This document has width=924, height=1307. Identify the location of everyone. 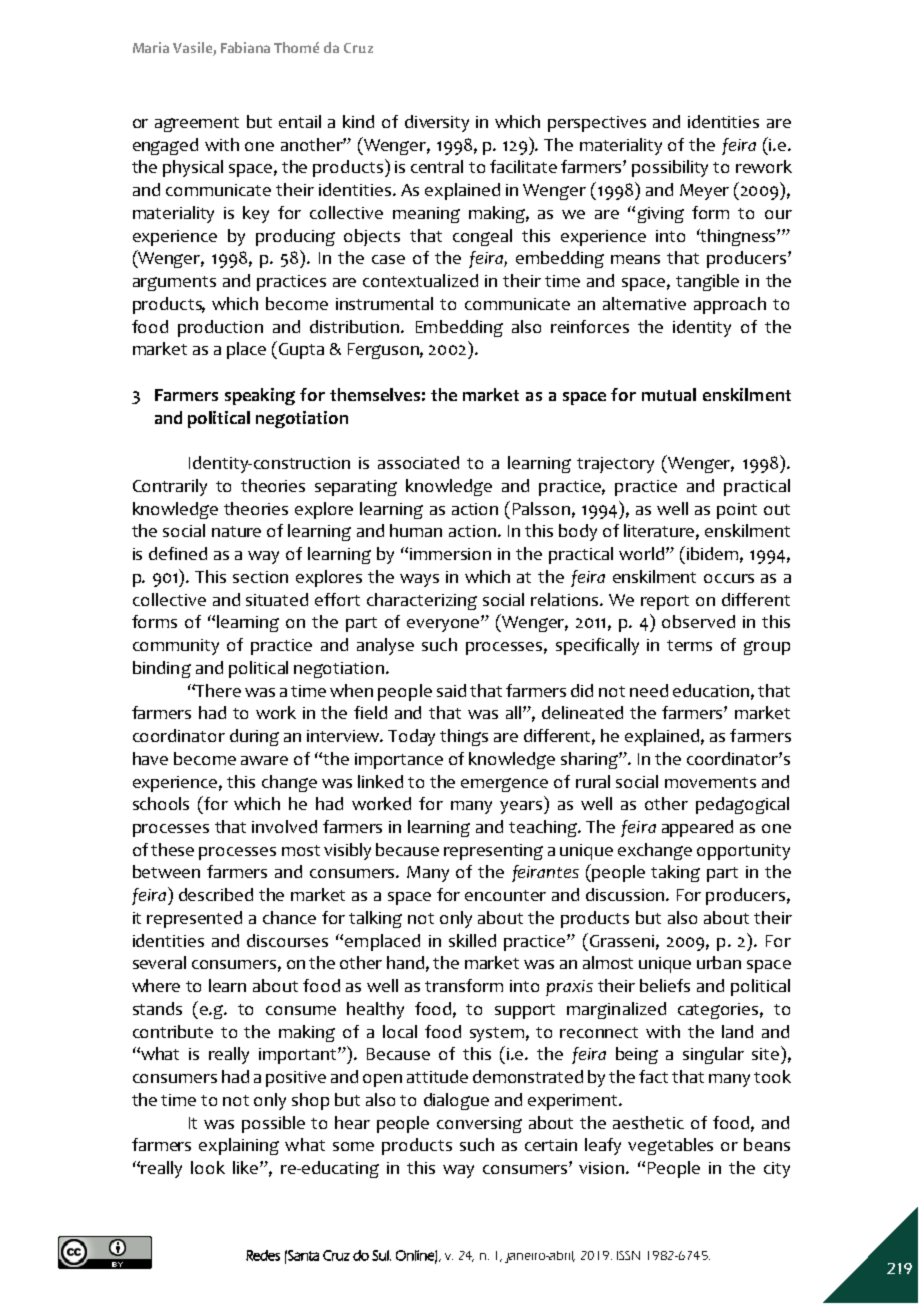
(444, 625).
